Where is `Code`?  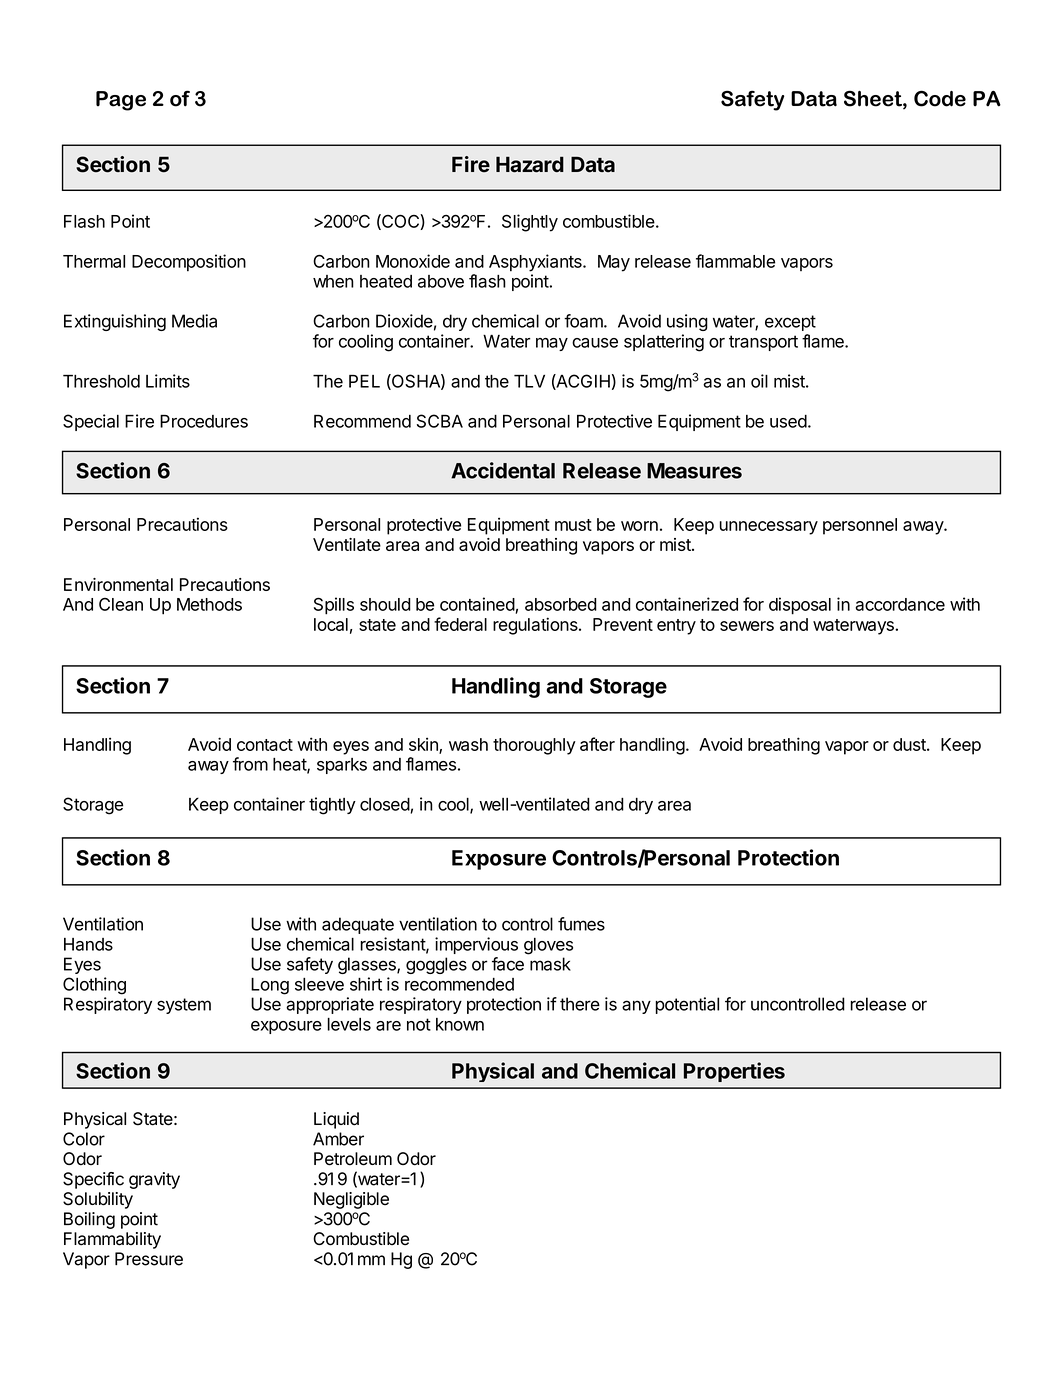 Code is located at coordinates (940, 98).
